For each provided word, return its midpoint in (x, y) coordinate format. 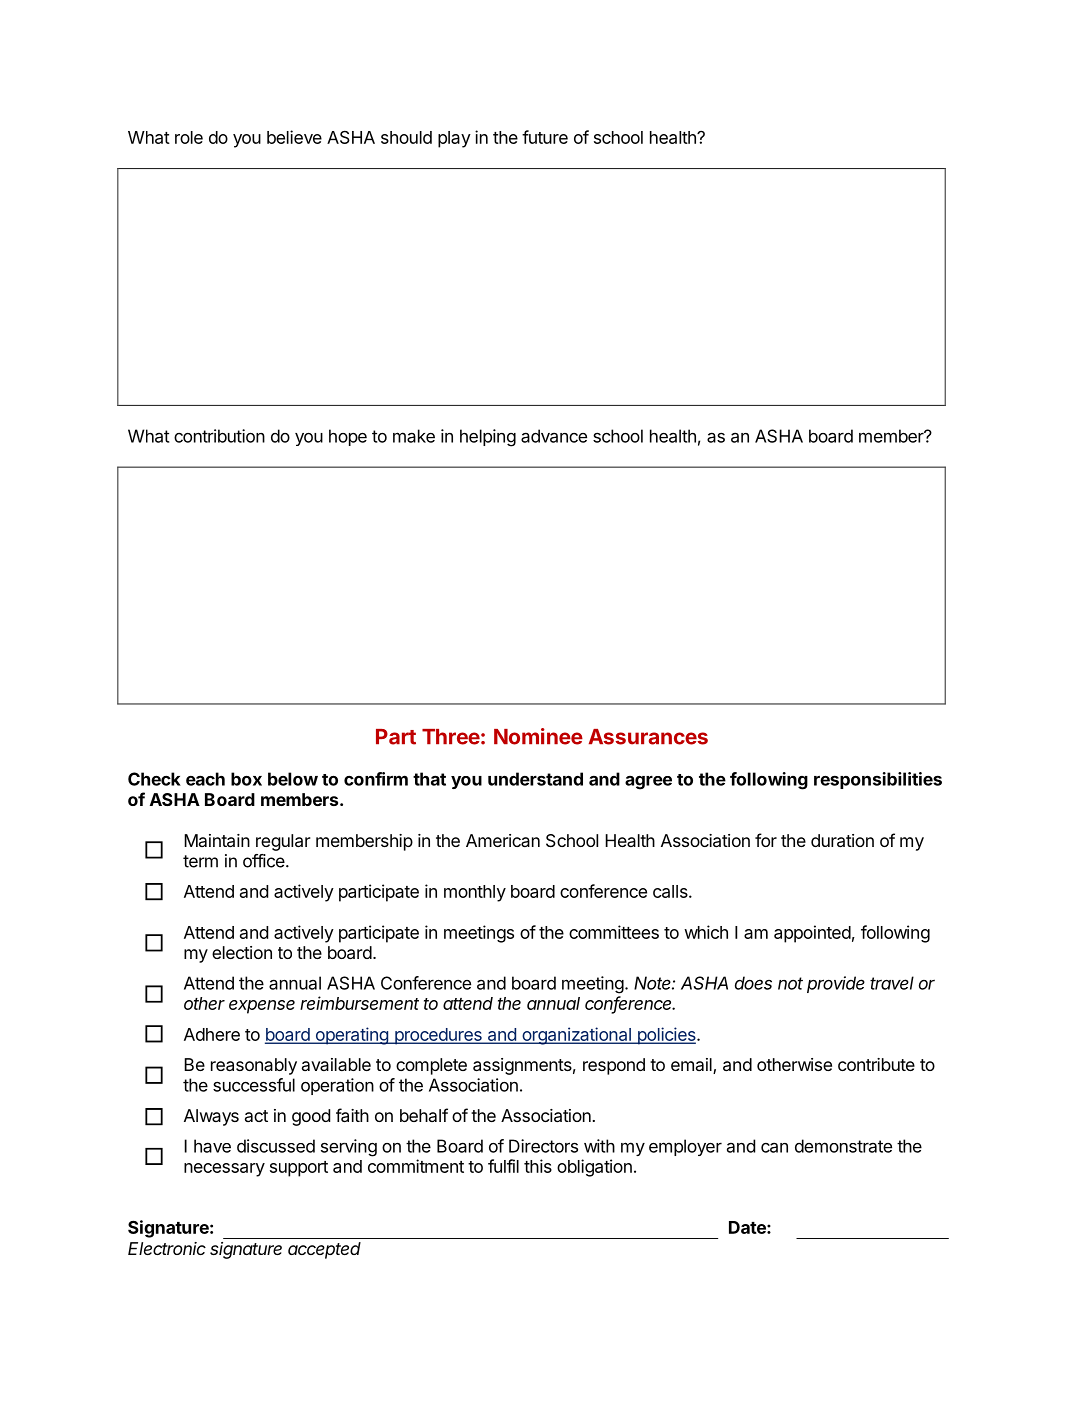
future (545, 137)
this (538, 1166)
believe (294, 137)
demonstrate (843, 1146)
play (454, 139)
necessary (224, 1170)
